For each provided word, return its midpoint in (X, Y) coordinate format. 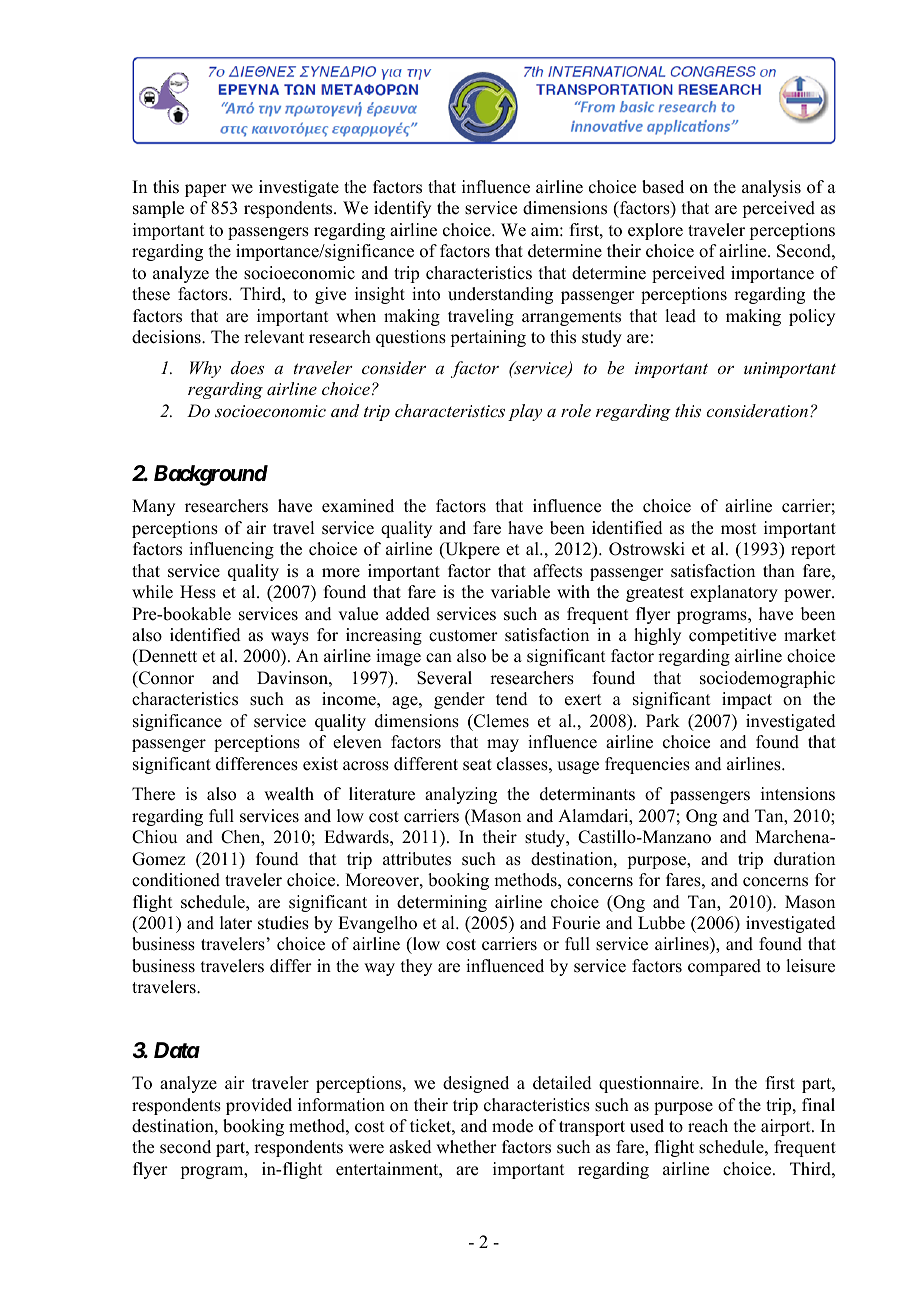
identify (402, 209)
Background (211, 475)
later (236, 923)
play (525, 412)
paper (206, 190)
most (738, 529)
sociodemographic (767, 679)
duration (804, 859)
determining (442, 903)
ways (290, 638)
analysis (771, 188)
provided (259, 1106)
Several (444, 678)
